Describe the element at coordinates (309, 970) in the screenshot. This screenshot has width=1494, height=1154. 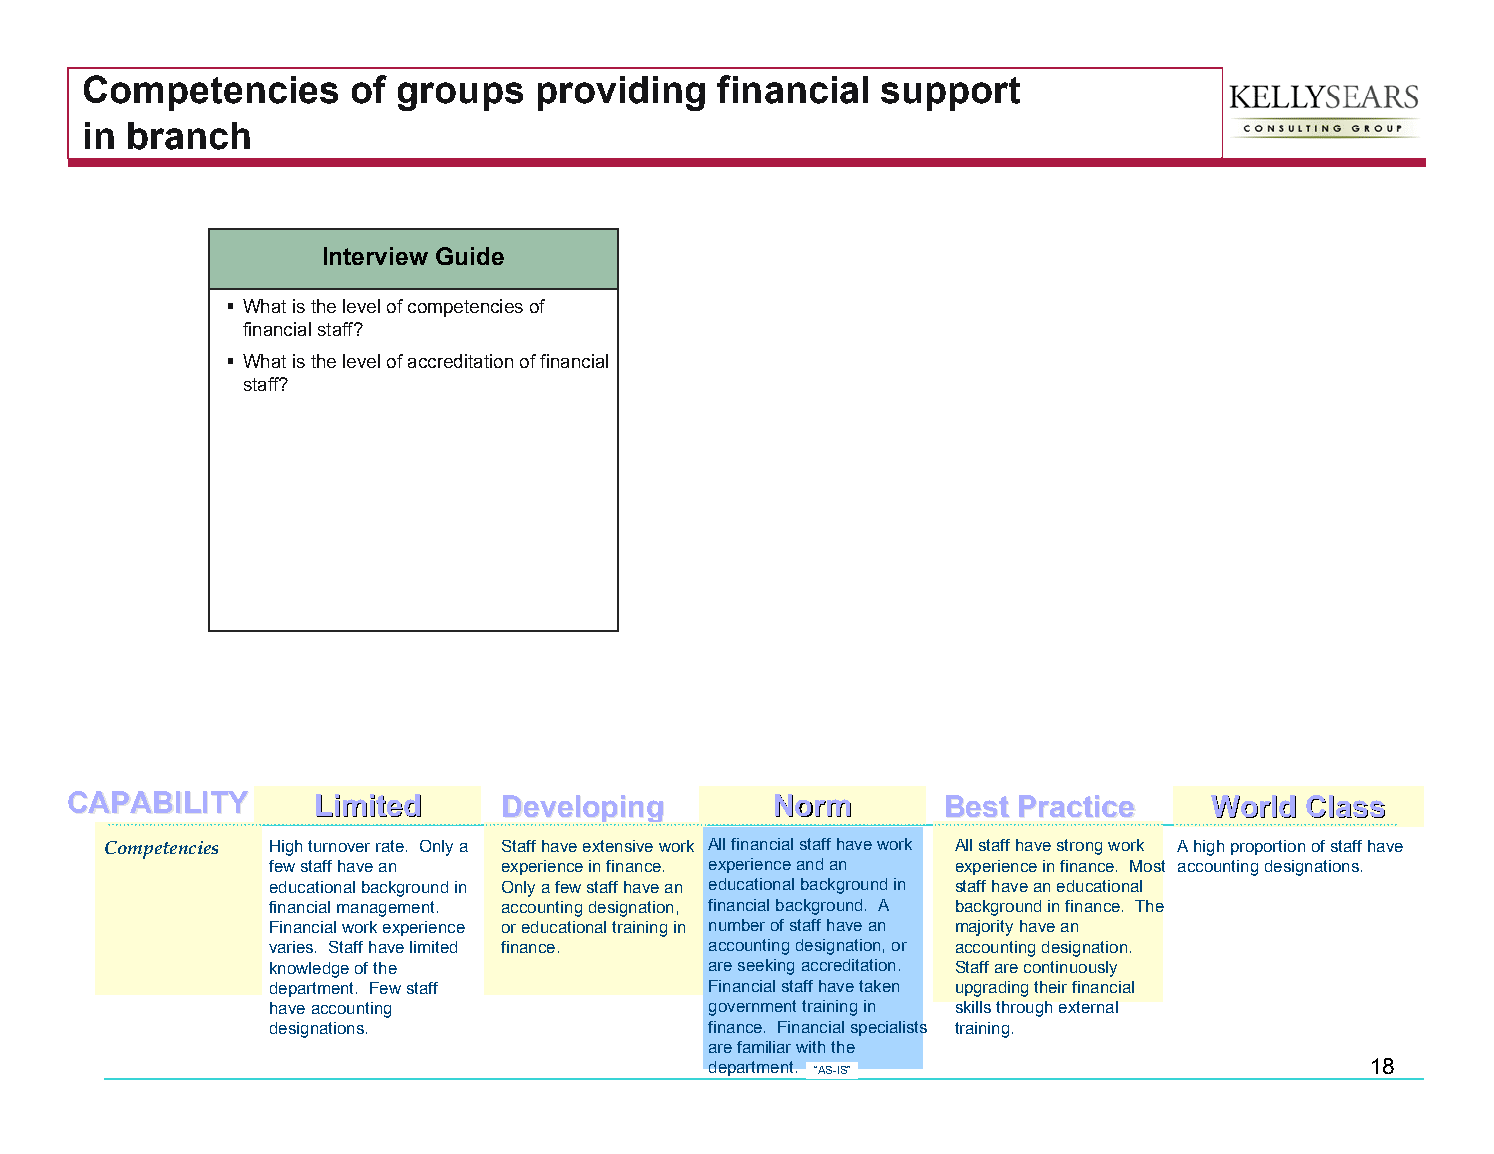
I see `knowledge` at that location.
